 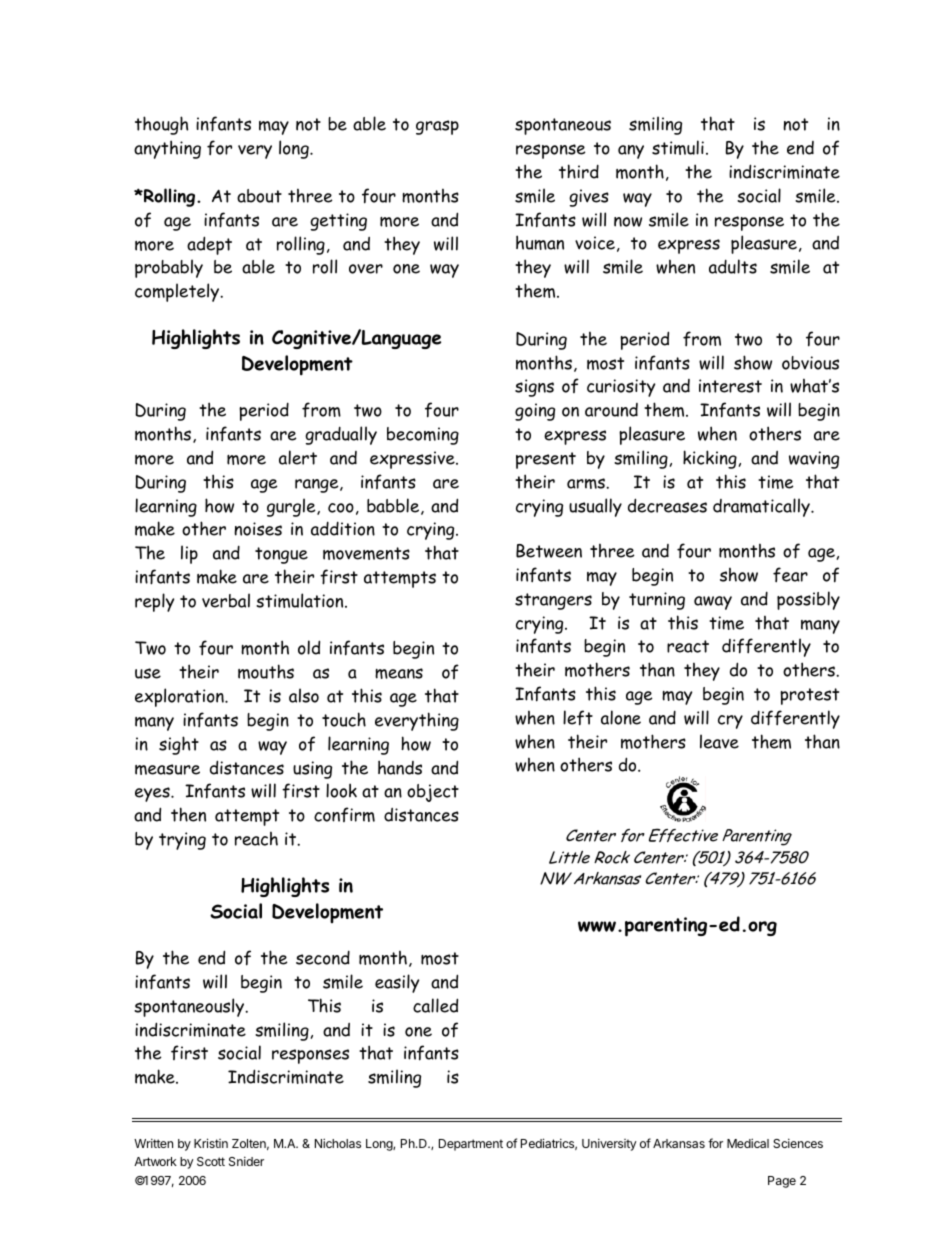 I want to click on Kristin, so click(x=211, y=1143).
